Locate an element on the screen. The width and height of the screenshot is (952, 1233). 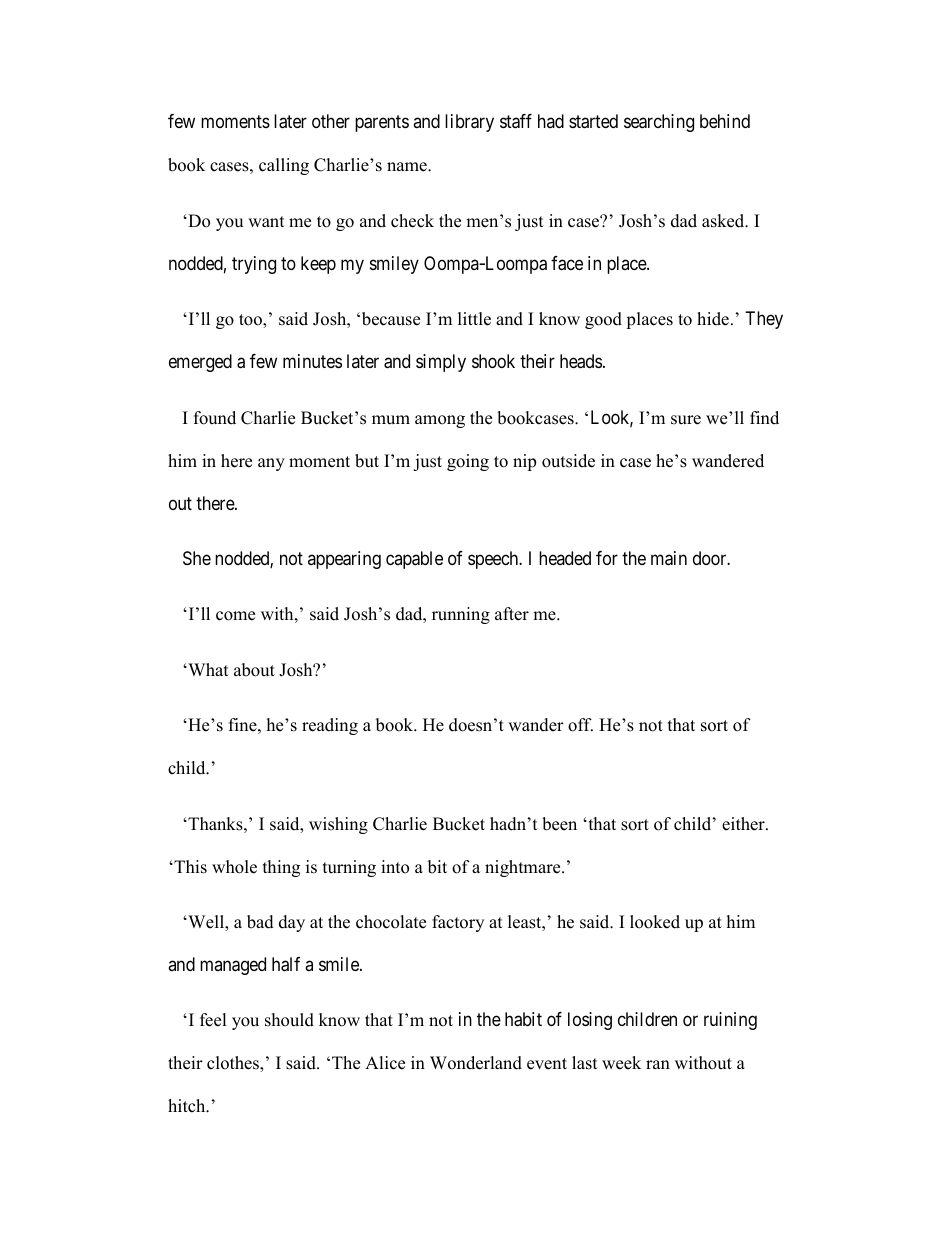
come is located at coordinates (235, 616).
